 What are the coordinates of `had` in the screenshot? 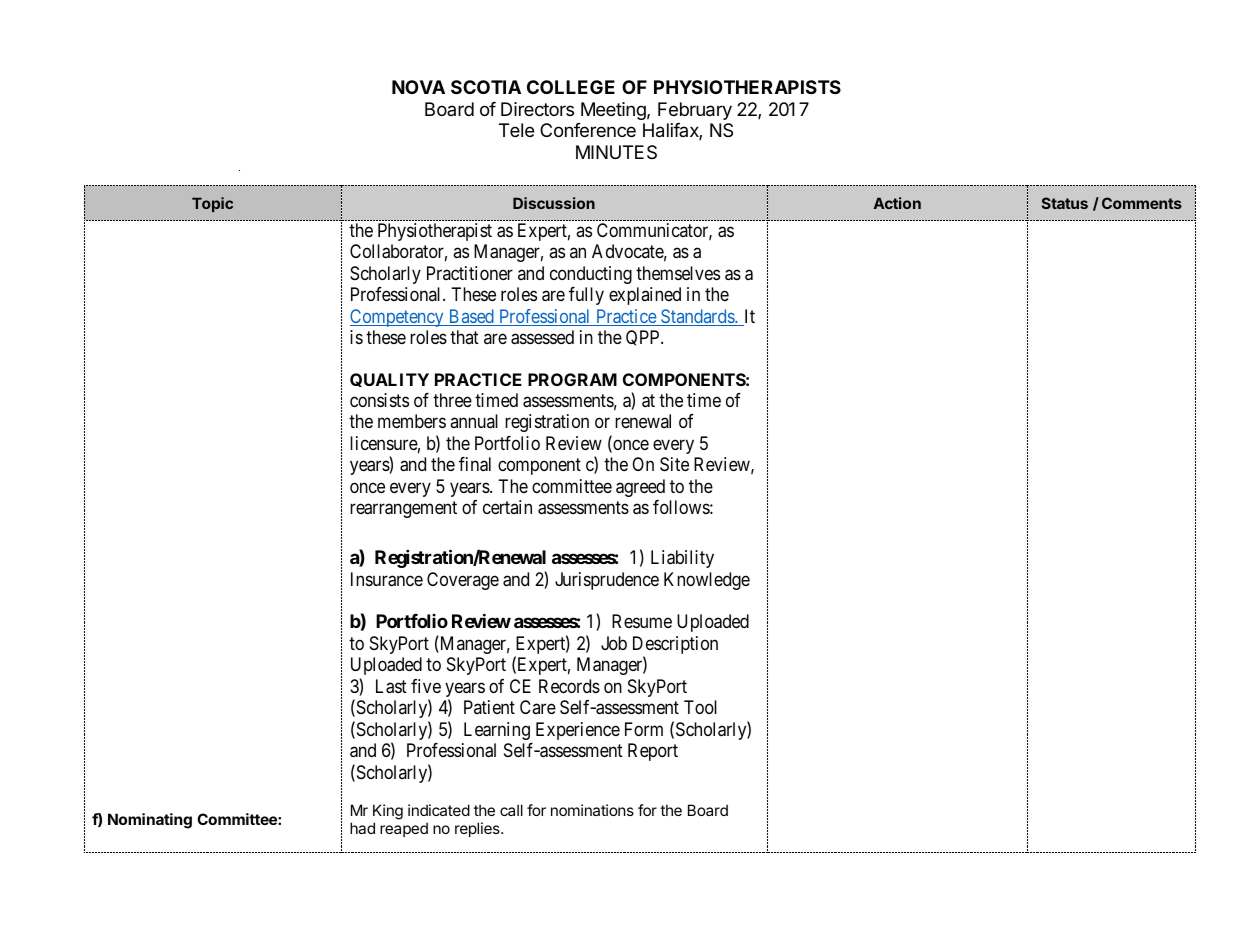 It's located at (362, 828).
